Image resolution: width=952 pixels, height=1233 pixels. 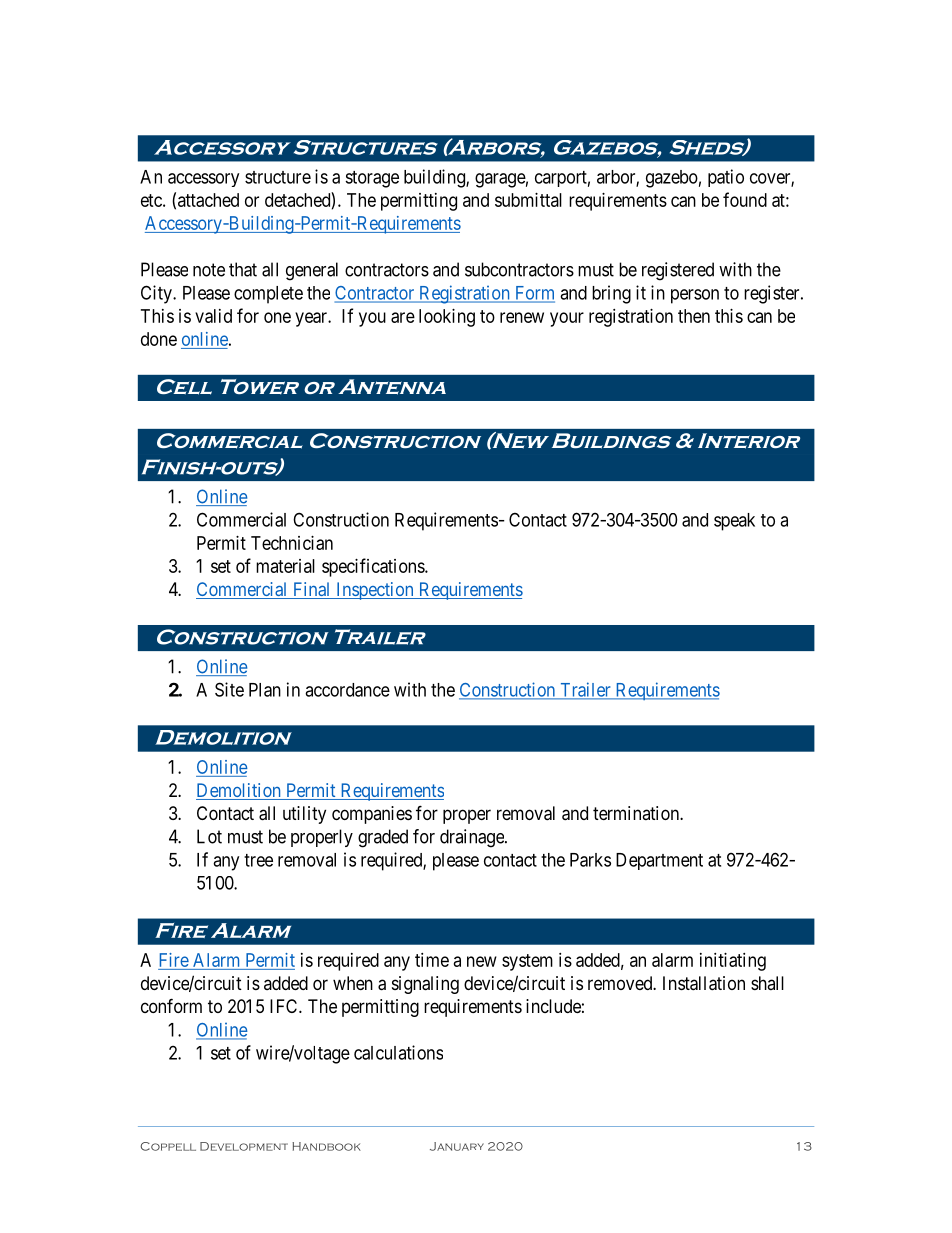 What do you see at coordinates (243, 269) in the screenshot?
I see `that` at bounding box center [243, 269].
